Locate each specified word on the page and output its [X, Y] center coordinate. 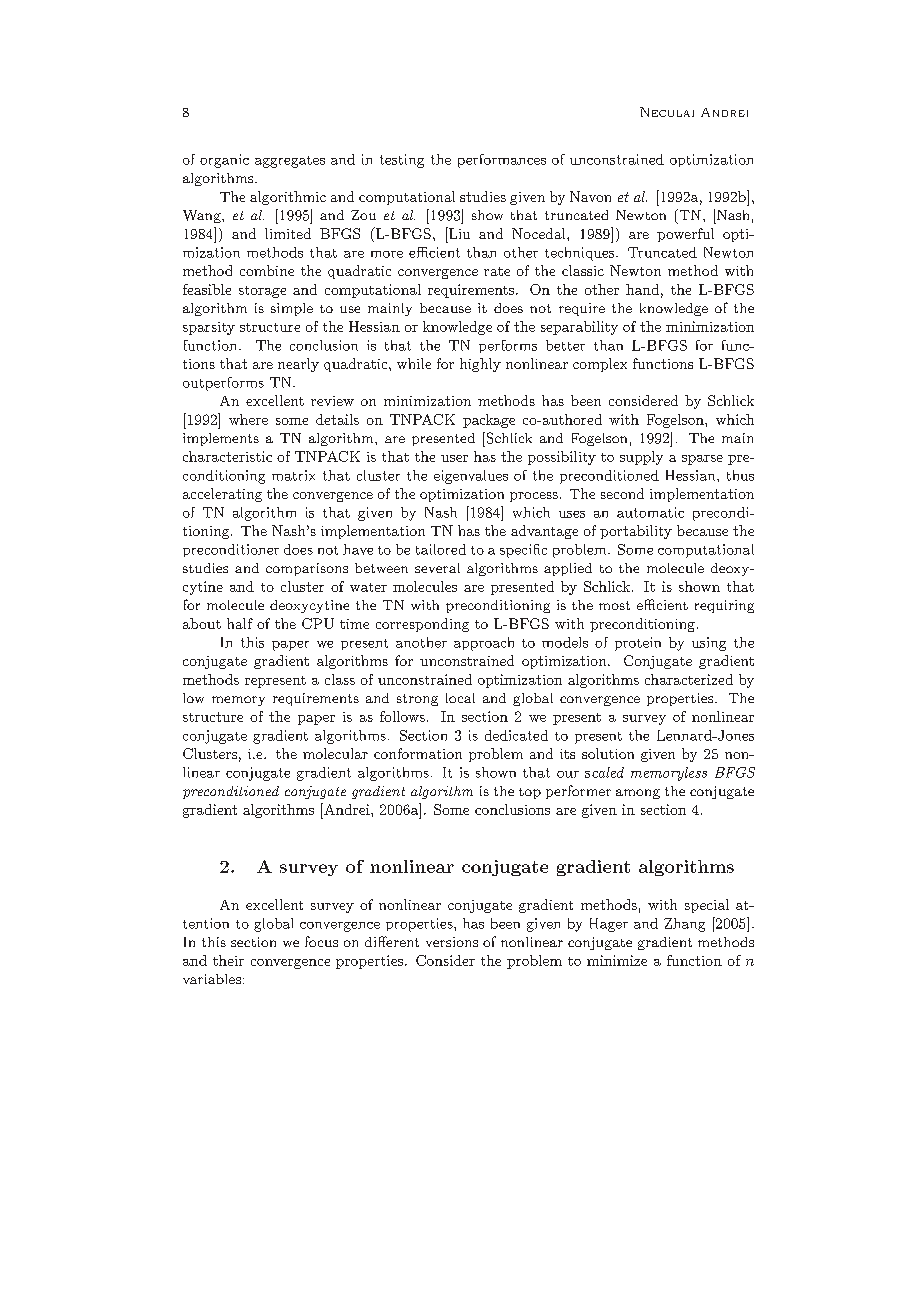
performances [502, 161]
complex [600, 365]
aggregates [290, 162]
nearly [298, 365]
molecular [335, 753]
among [638, 794]
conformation [418, 753]
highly [480, 365]
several [437, 568]
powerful [685, 235]
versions [452, 942]
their [228, 960]
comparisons [307, 569]
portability [636, 532]
